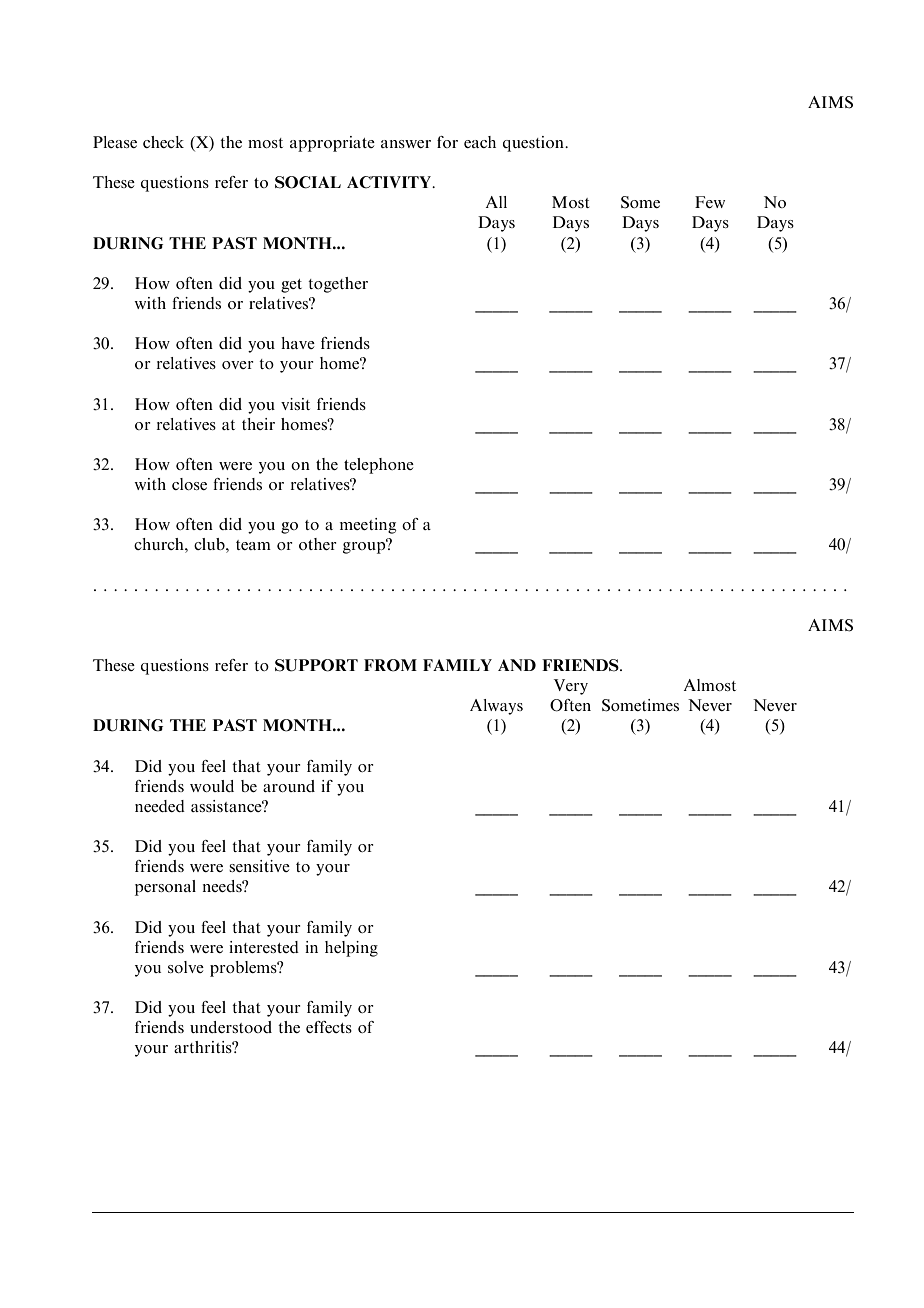  What do you see at coordinates (329, 1027) in the page?
I see `effects` at bounding box center [329, 1027].
